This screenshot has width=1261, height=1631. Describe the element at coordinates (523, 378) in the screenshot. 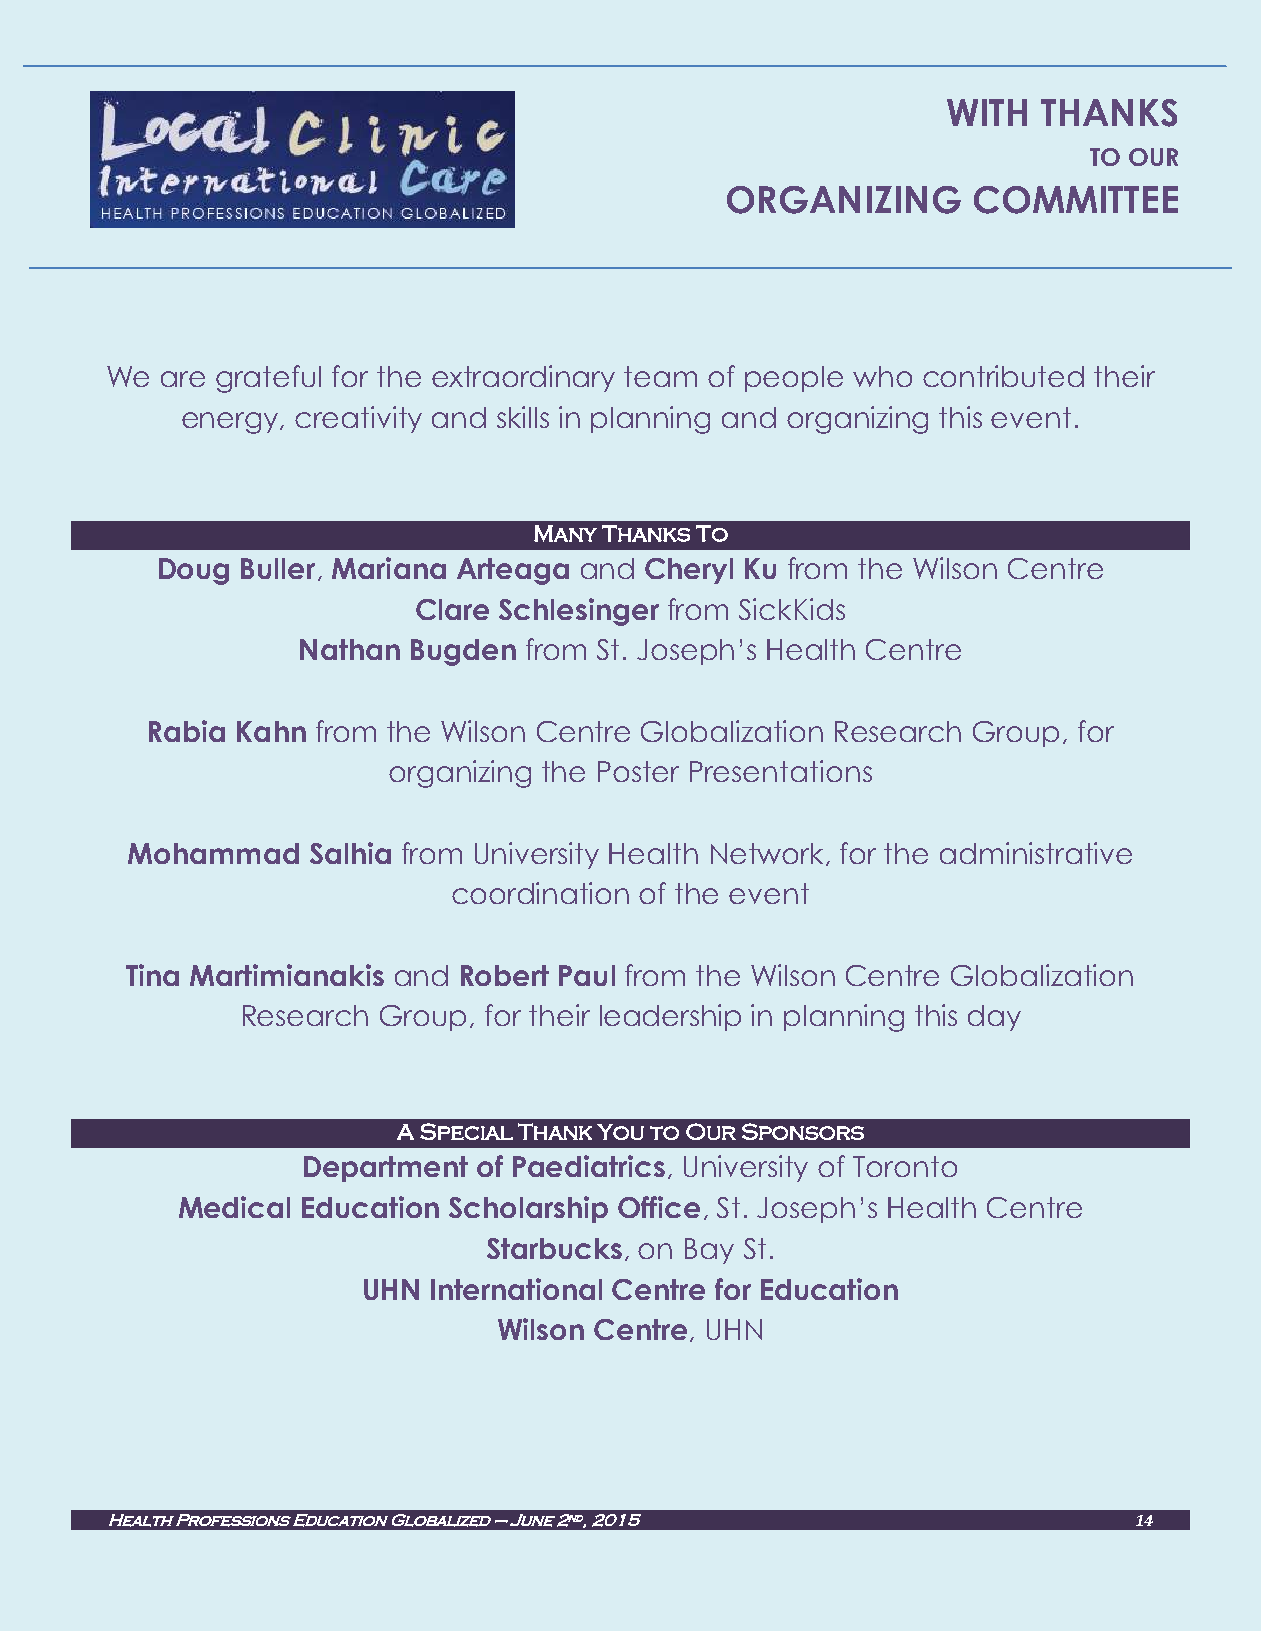

I see `extraordinary` at that location.
